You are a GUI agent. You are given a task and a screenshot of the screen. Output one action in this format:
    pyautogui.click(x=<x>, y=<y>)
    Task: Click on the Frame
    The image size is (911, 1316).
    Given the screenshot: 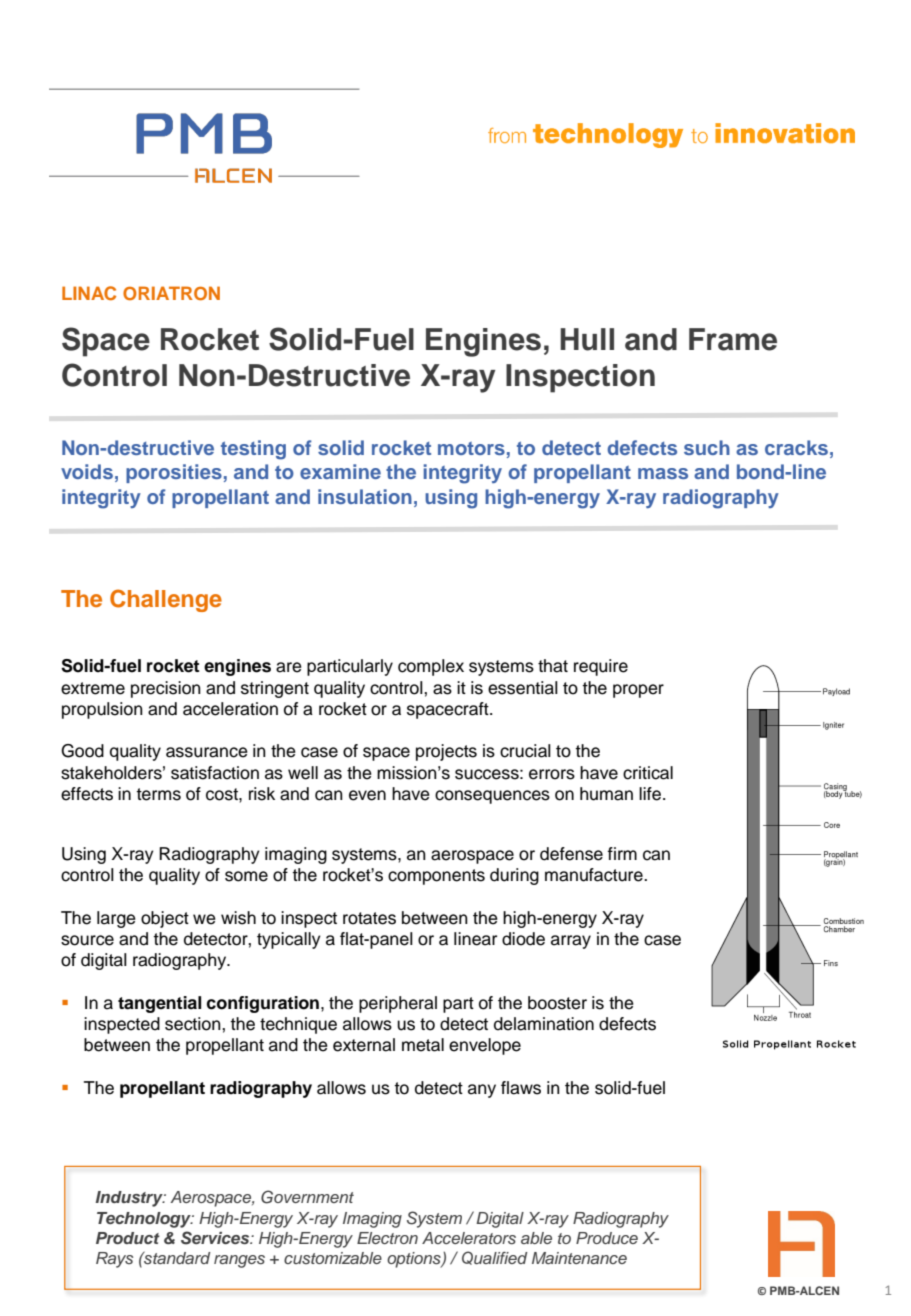 What is the action you would take?
    pyautogui.click(x=733, y=339)
